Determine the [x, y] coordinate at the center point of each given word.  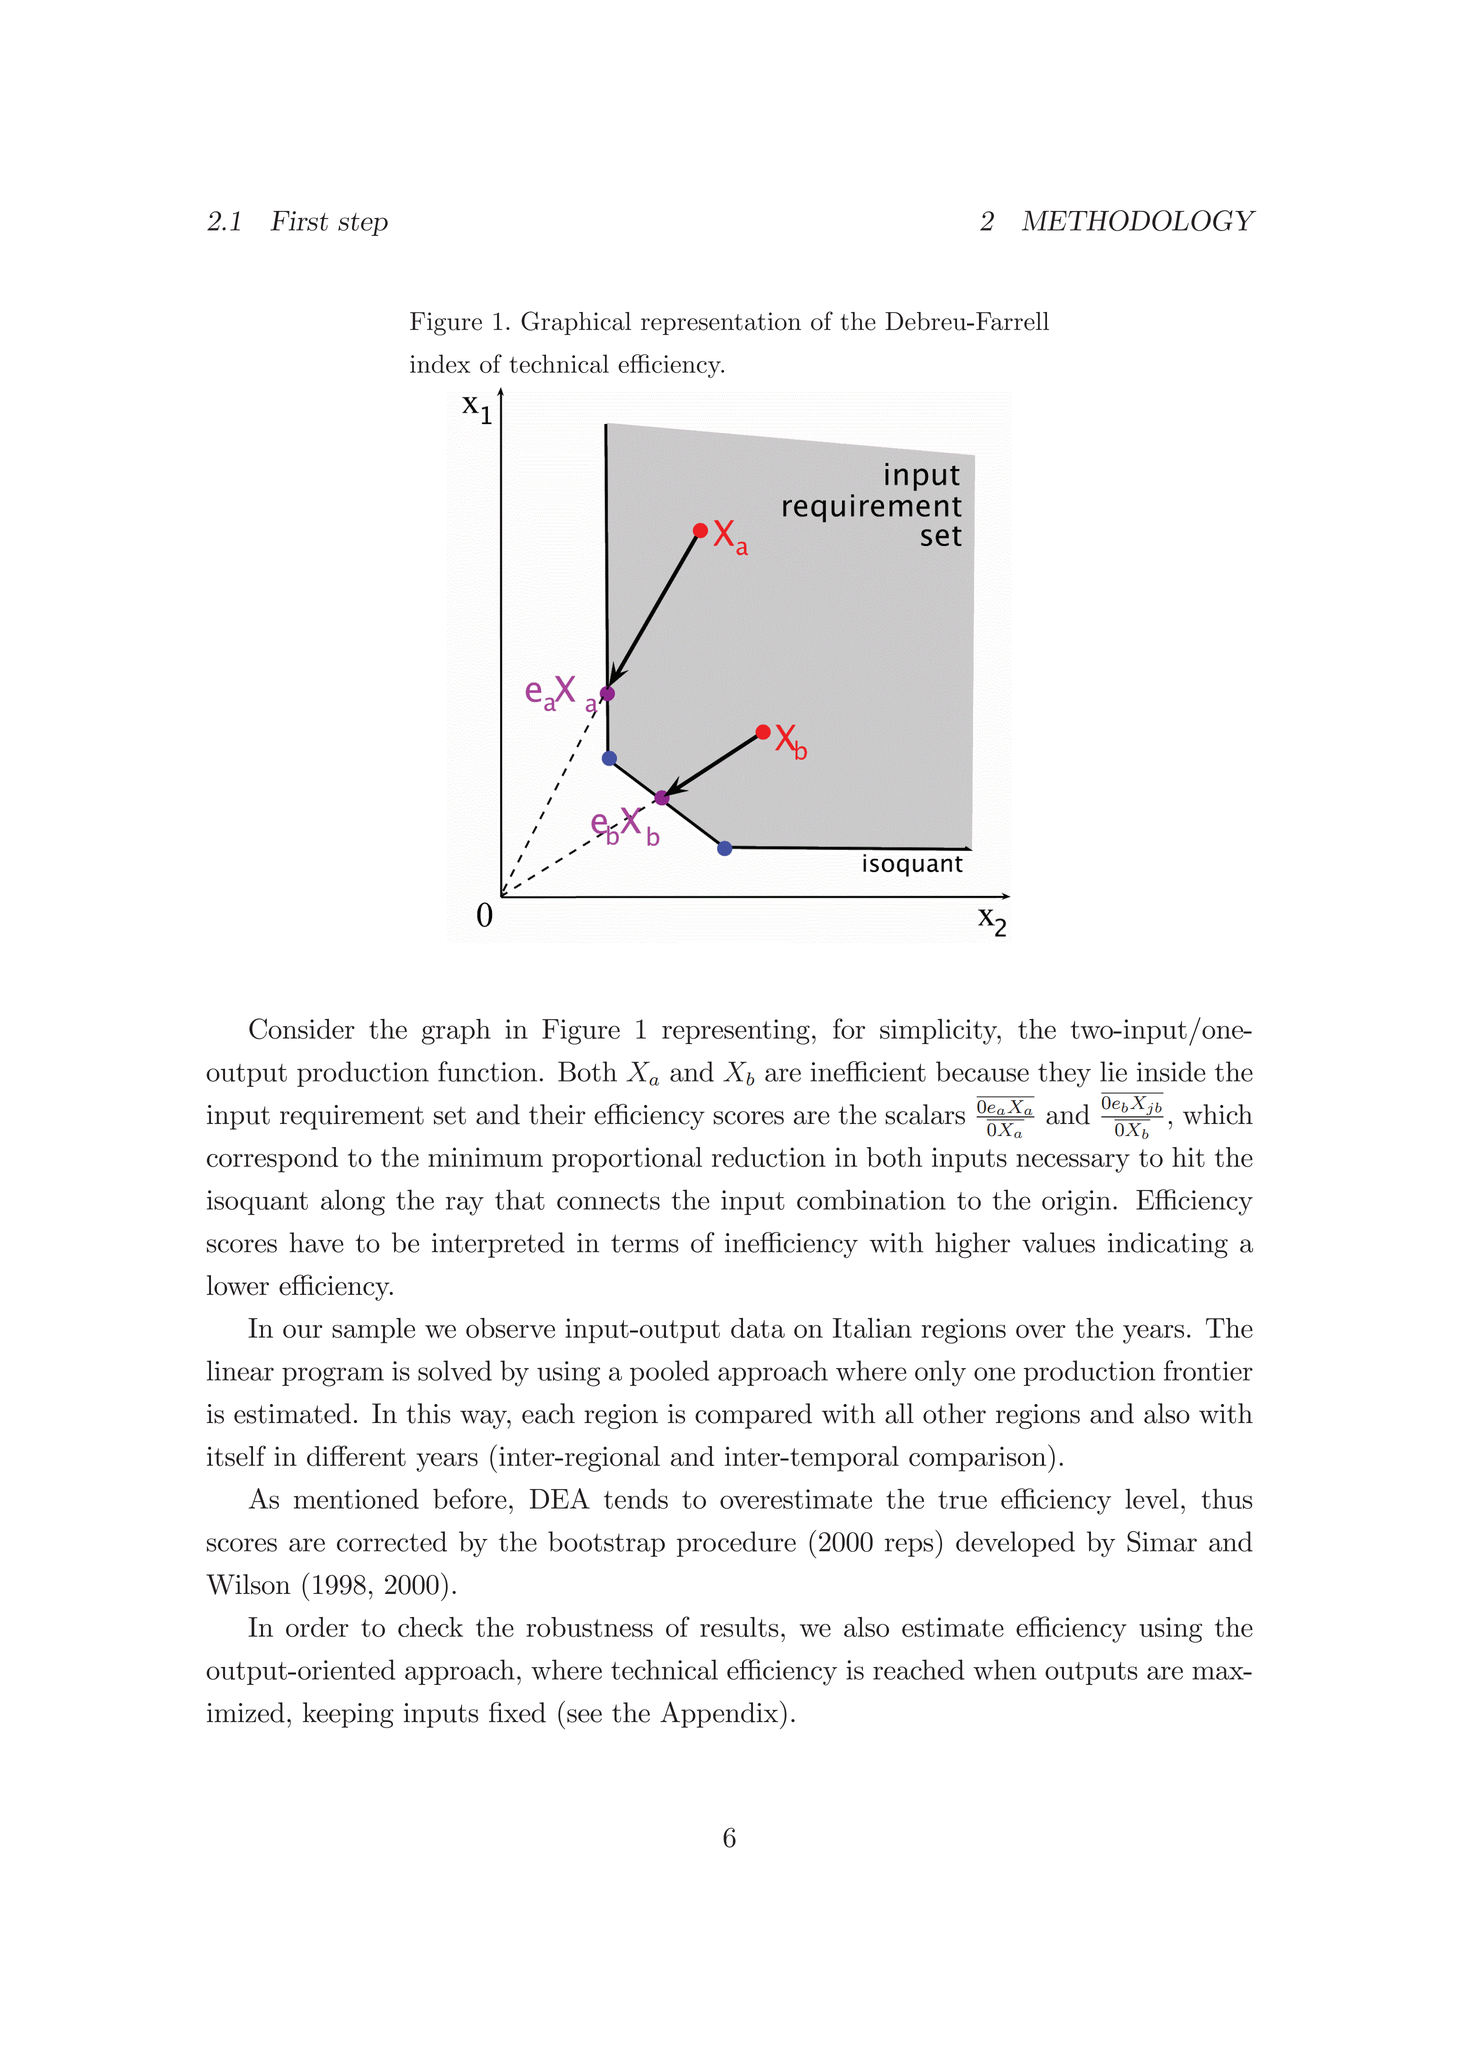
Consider [302, 1029]
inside [1171, 1071]
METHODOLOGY [1139, 220]
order [317, 1627]
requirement [352, 1117]
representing [736, 1032]
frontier [1208, 1370]
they [1064, 1074]
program [333, 1377]
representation [721, 323]
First [299, 221]
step [363, 224]
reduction [769, 1157]
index [440, 363]
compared [753, 1416]
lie [1113, 1071]
